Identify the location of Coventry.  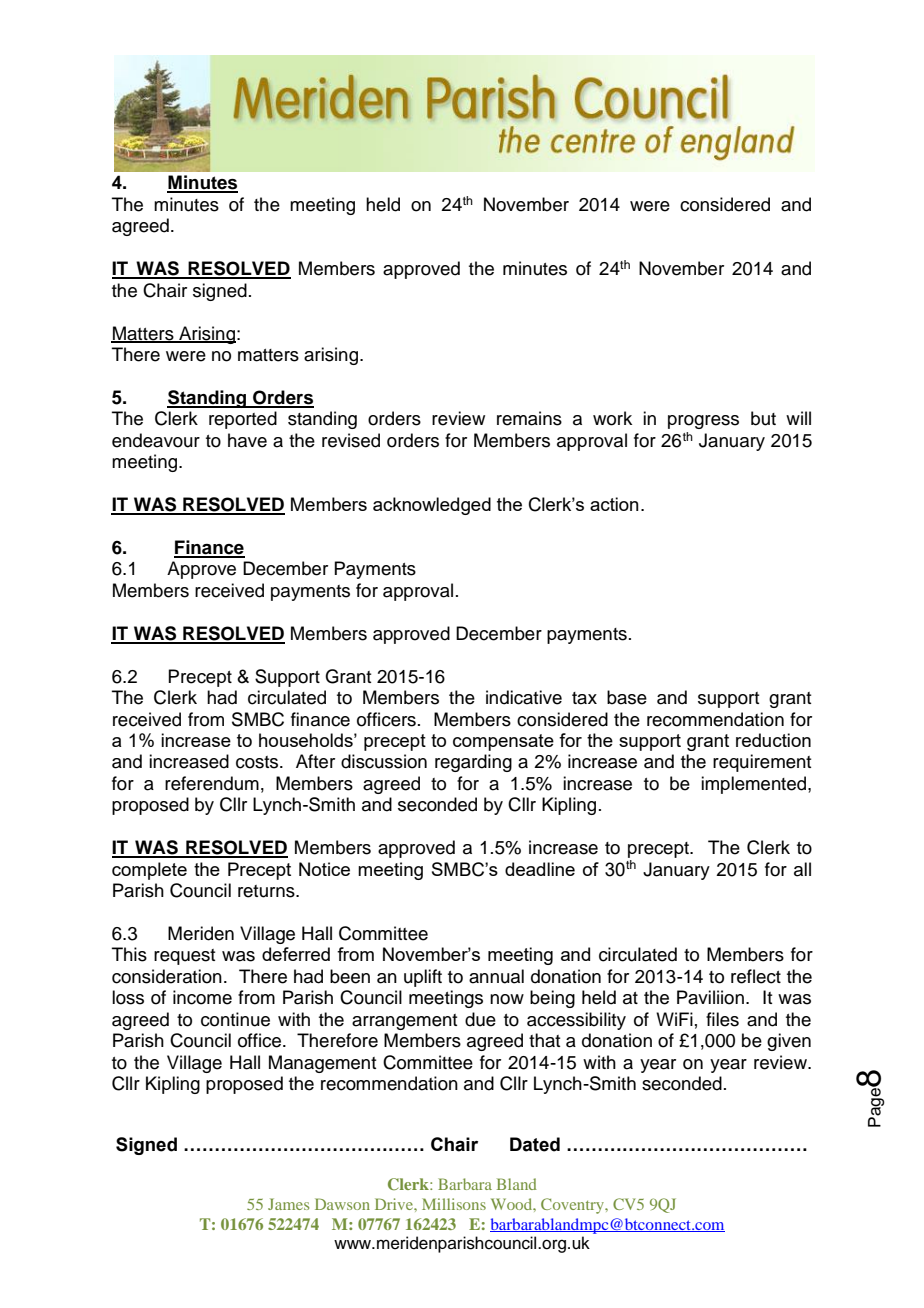
(574, 1206).
